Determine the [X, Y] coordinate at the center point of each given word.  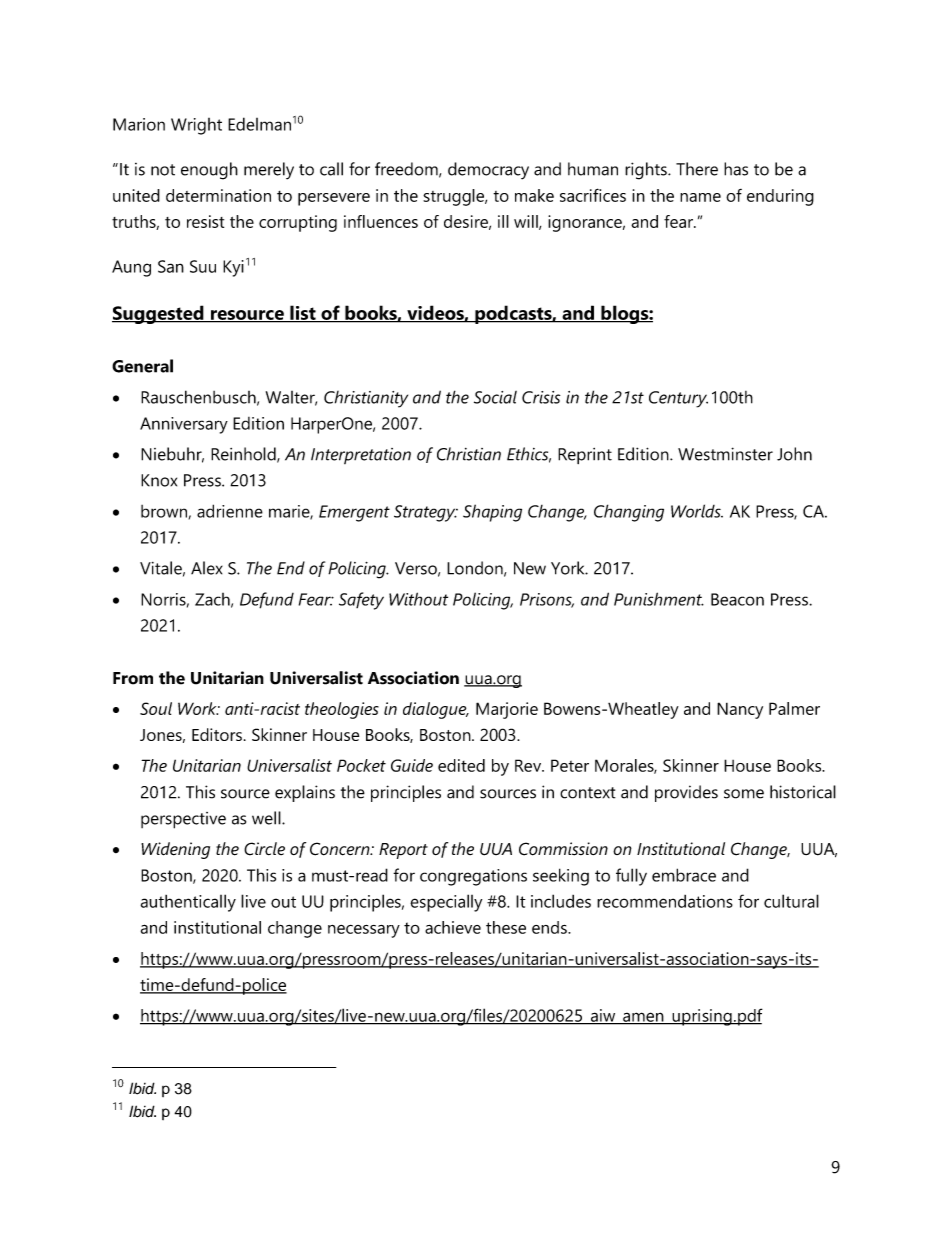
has [736, 169]
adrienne [230, 511]
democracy [488, 171]
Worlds [697, 511]
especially [446, 903]
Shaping [492, 513]
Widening [175, 850]
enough [209, 171]
